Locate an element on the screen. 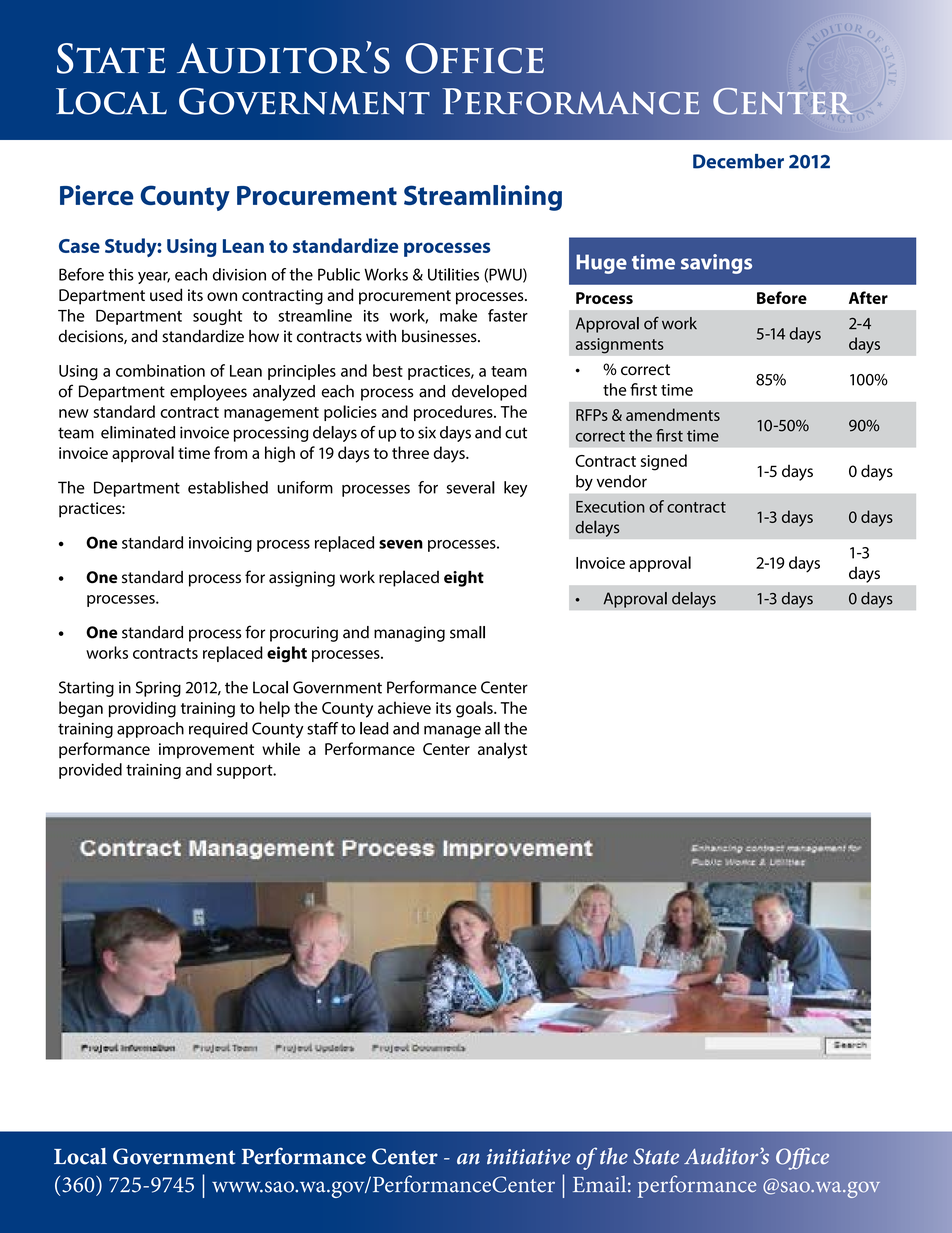 The image size is (952, 1233). procedures is located at coordinates (454, 413).
